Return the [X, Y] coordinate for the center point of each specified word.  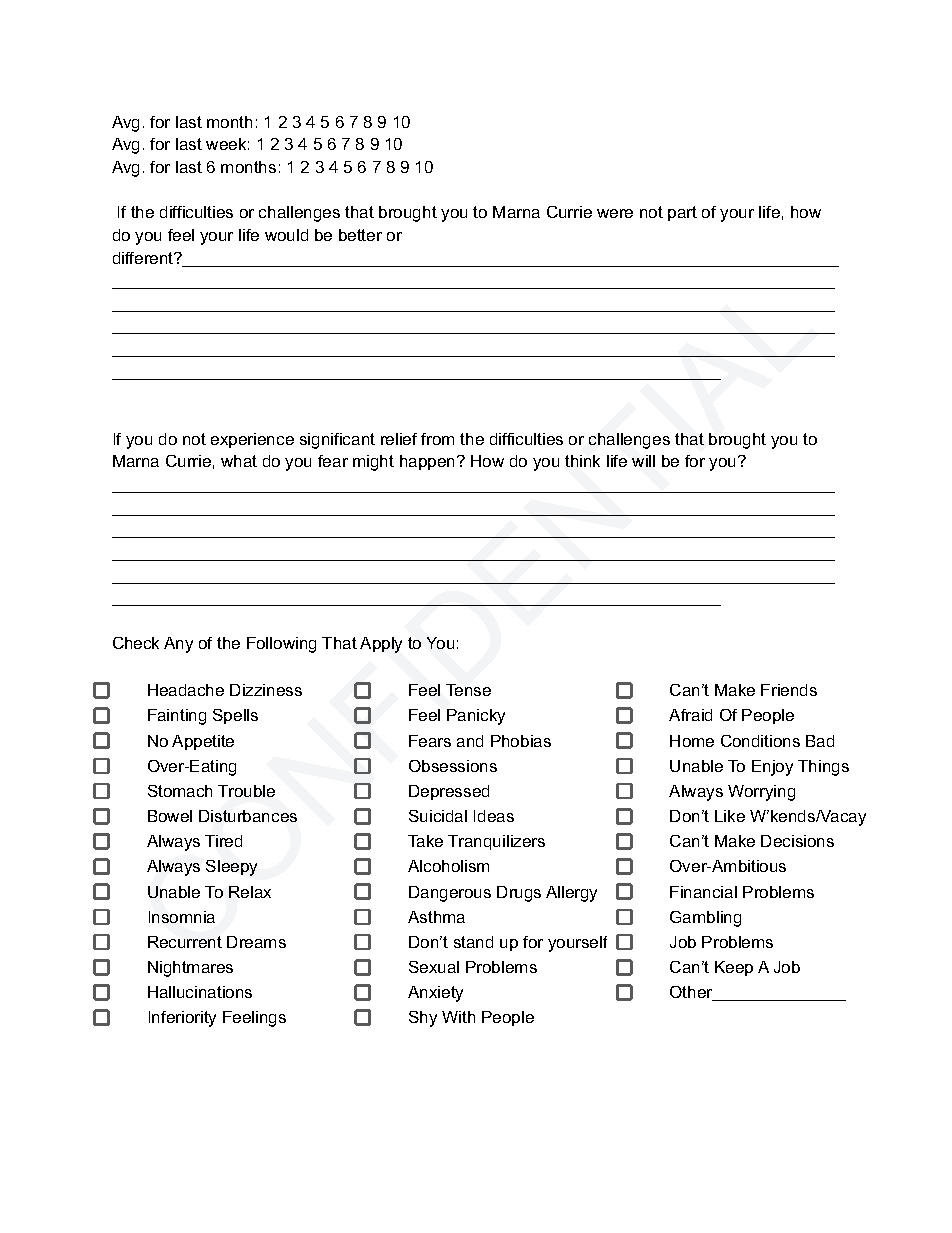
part [682, 213]
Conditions [760, 741]
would [286, 235]
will [643, 461]
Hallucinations [200, 992]
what [239, 461]
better [360, 235]
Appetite [203, 742]
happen [427, 462]
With [458, 1017]
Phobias [521, 741]
